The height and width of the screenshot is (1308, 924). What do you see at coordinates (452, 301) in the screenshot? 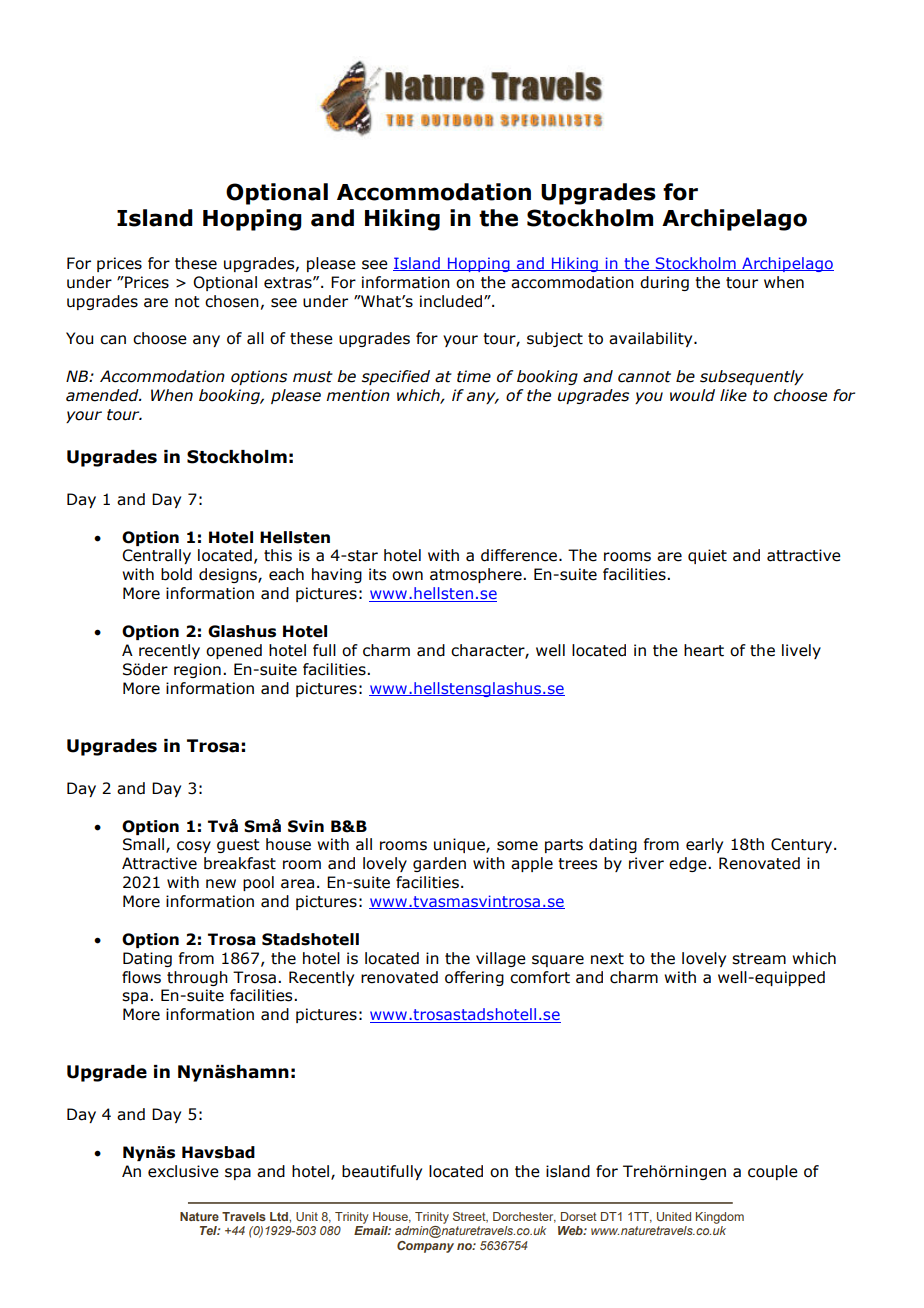
I see `included` at bounding box center [452, 301].
